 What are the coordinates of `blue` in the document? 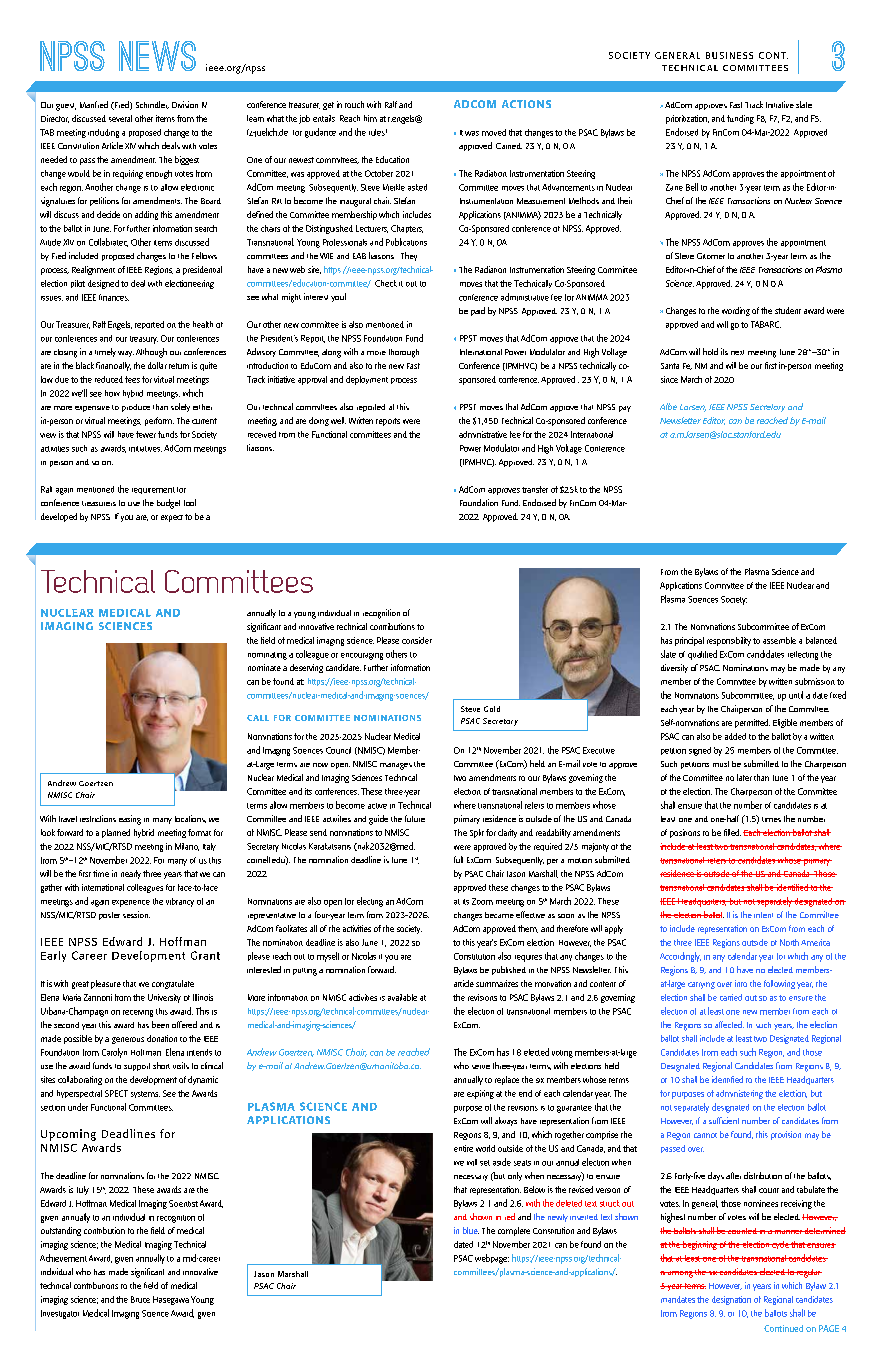 It's located at (471, 1230).
